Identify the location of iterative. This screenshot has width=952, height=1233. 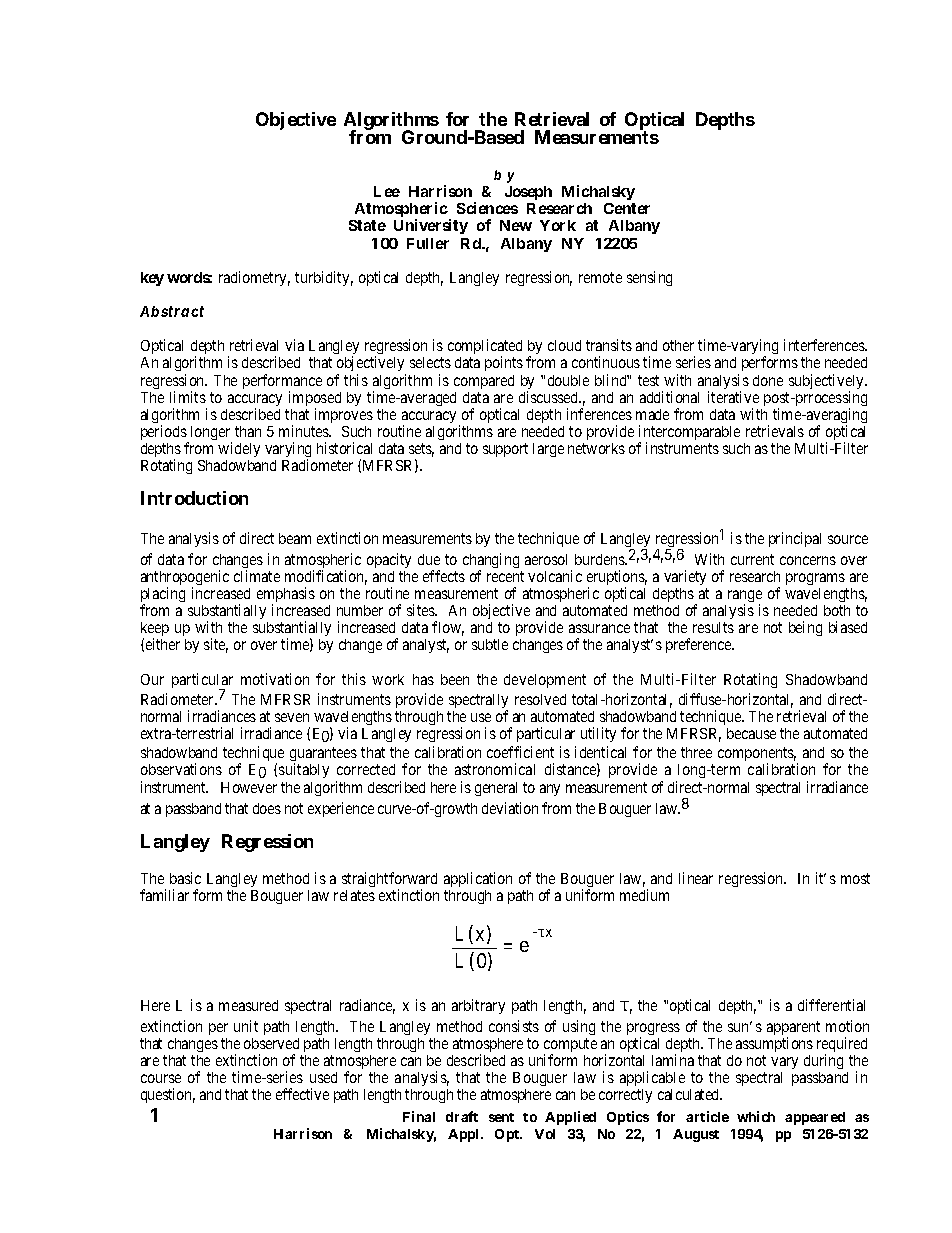
(733, 397).
